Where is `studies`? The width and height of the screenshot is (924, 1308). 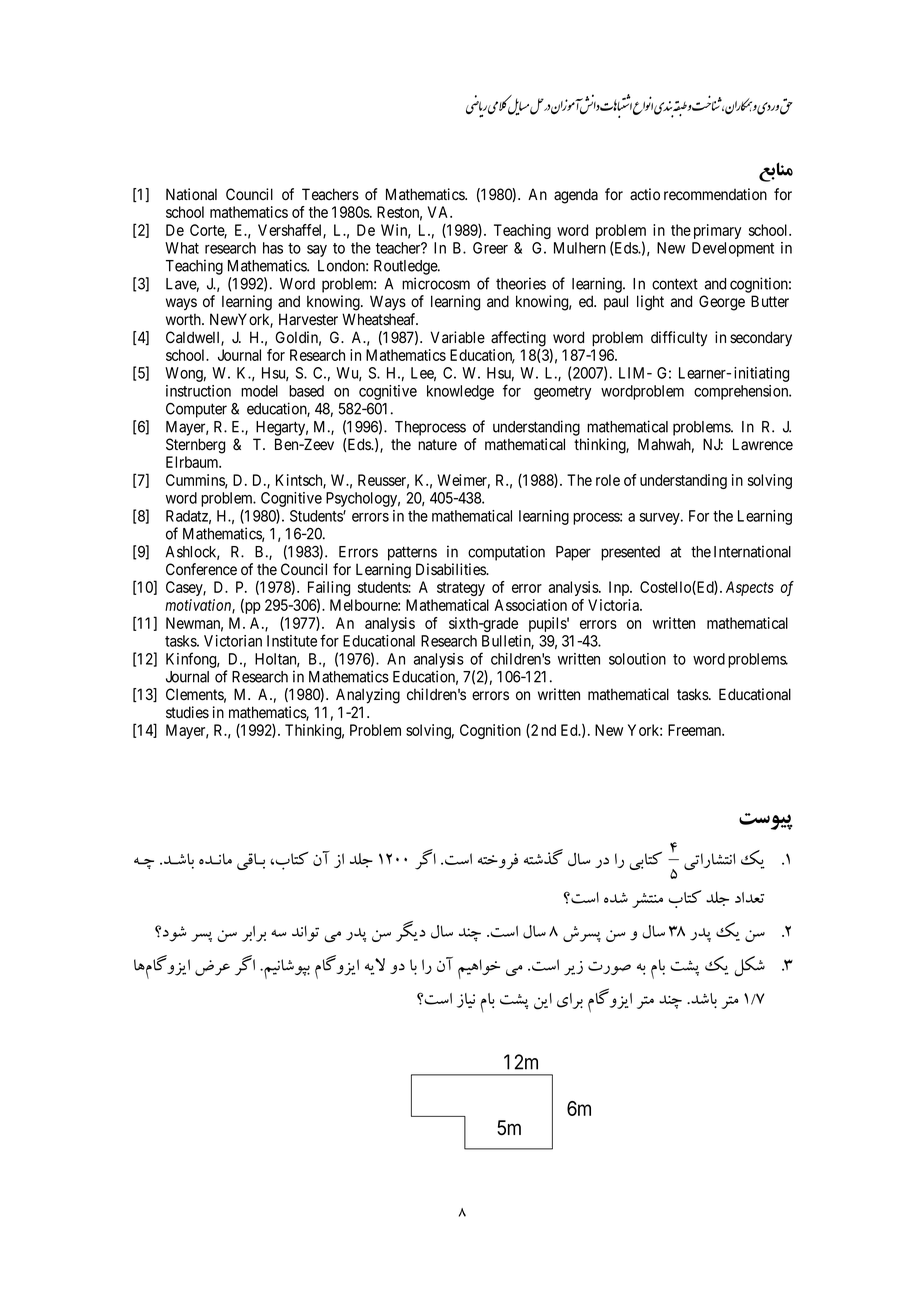
studies is located at coordinates (187, 712).
